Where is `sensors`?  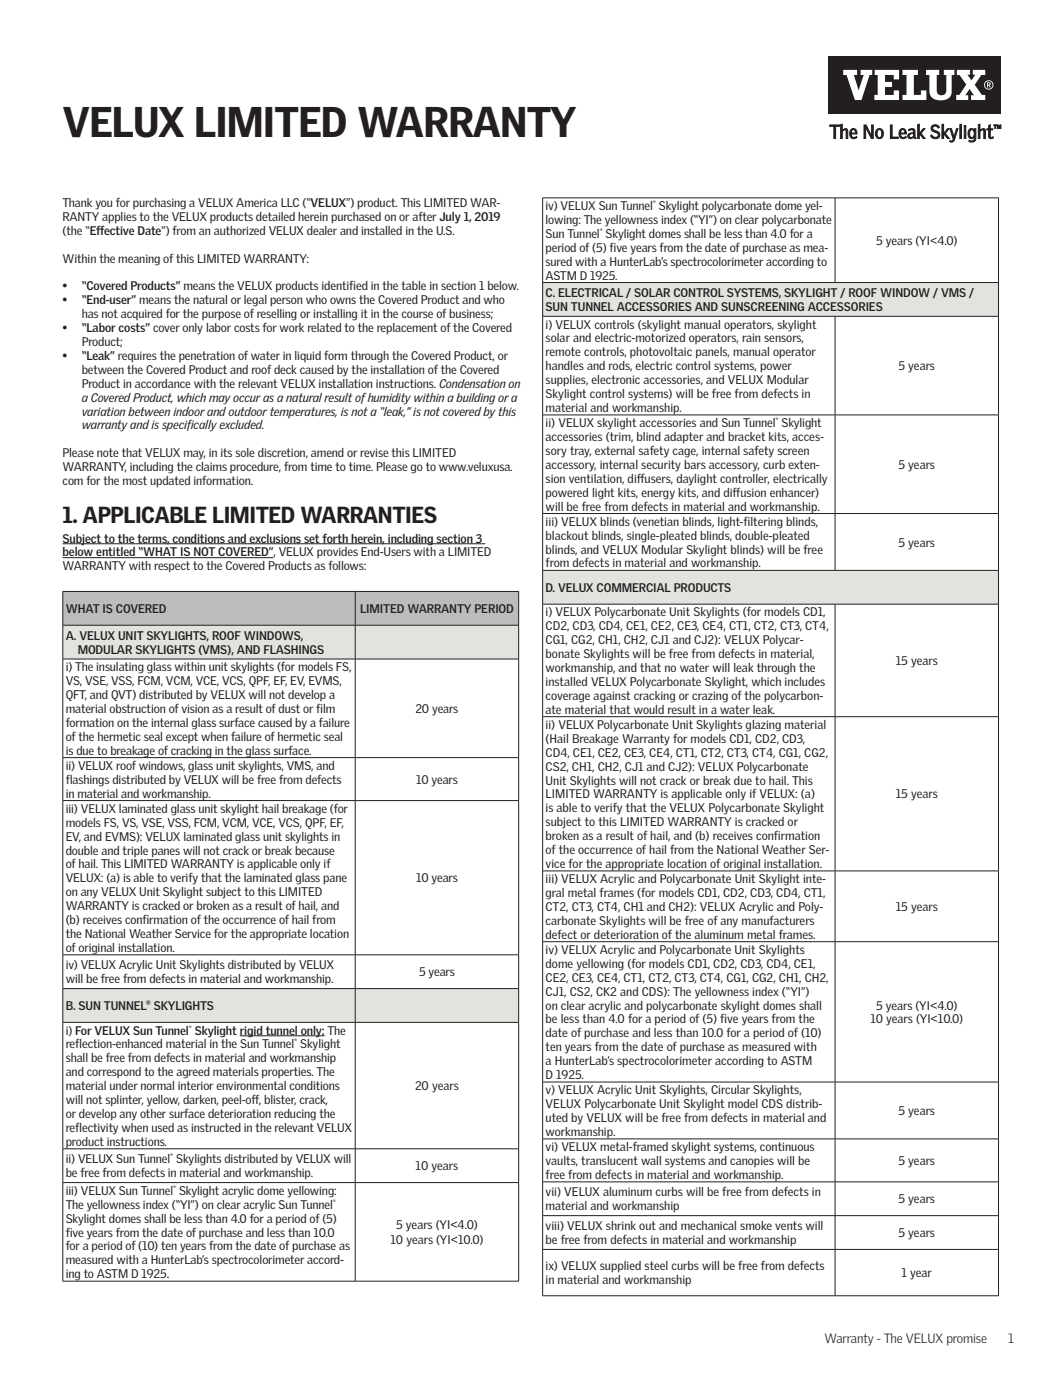 sensors is located at coordinates (783, 339).
